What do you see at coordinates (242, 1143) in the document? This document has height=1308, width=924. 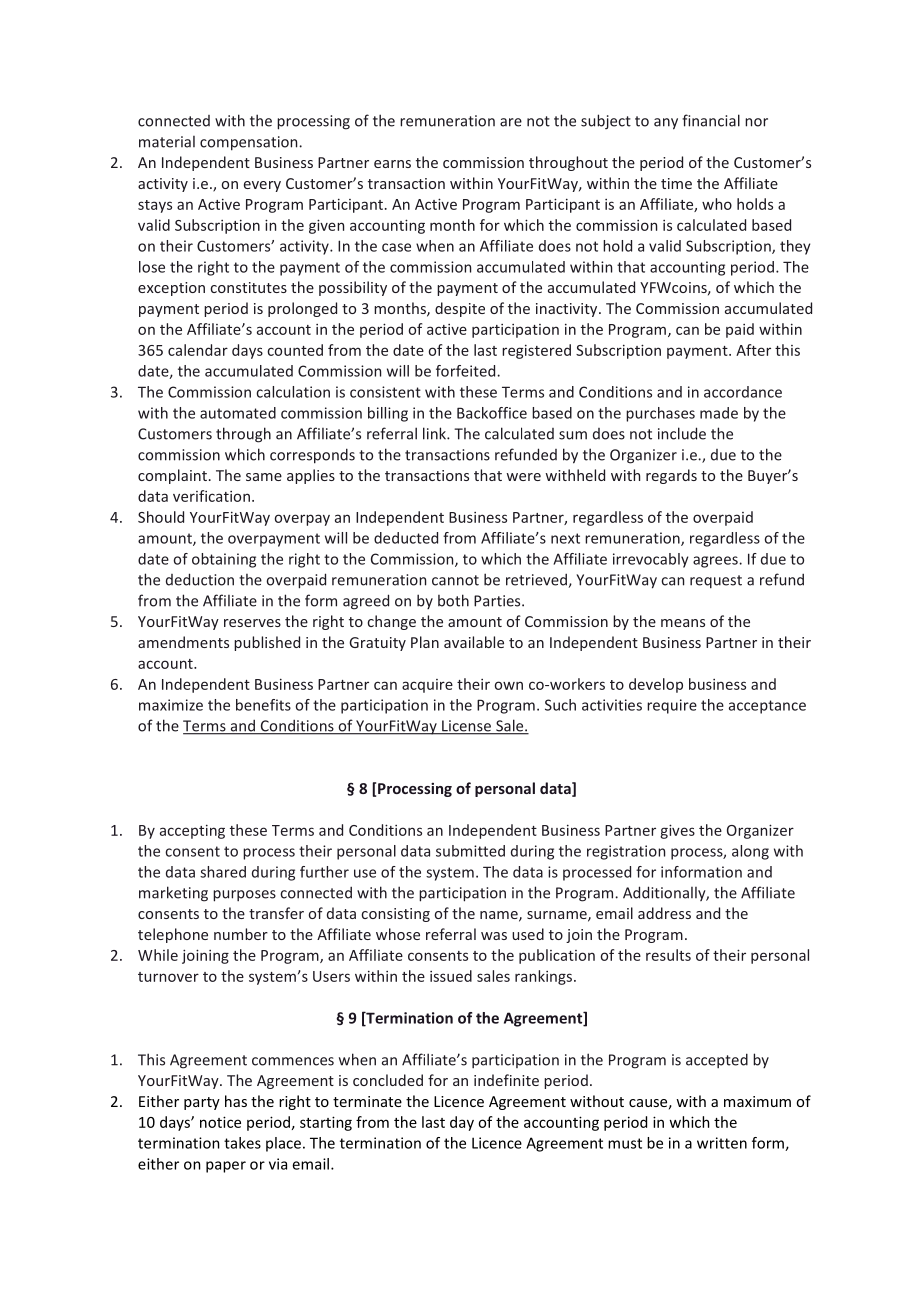 I see `takes` at bounding box center [242, 1143].
